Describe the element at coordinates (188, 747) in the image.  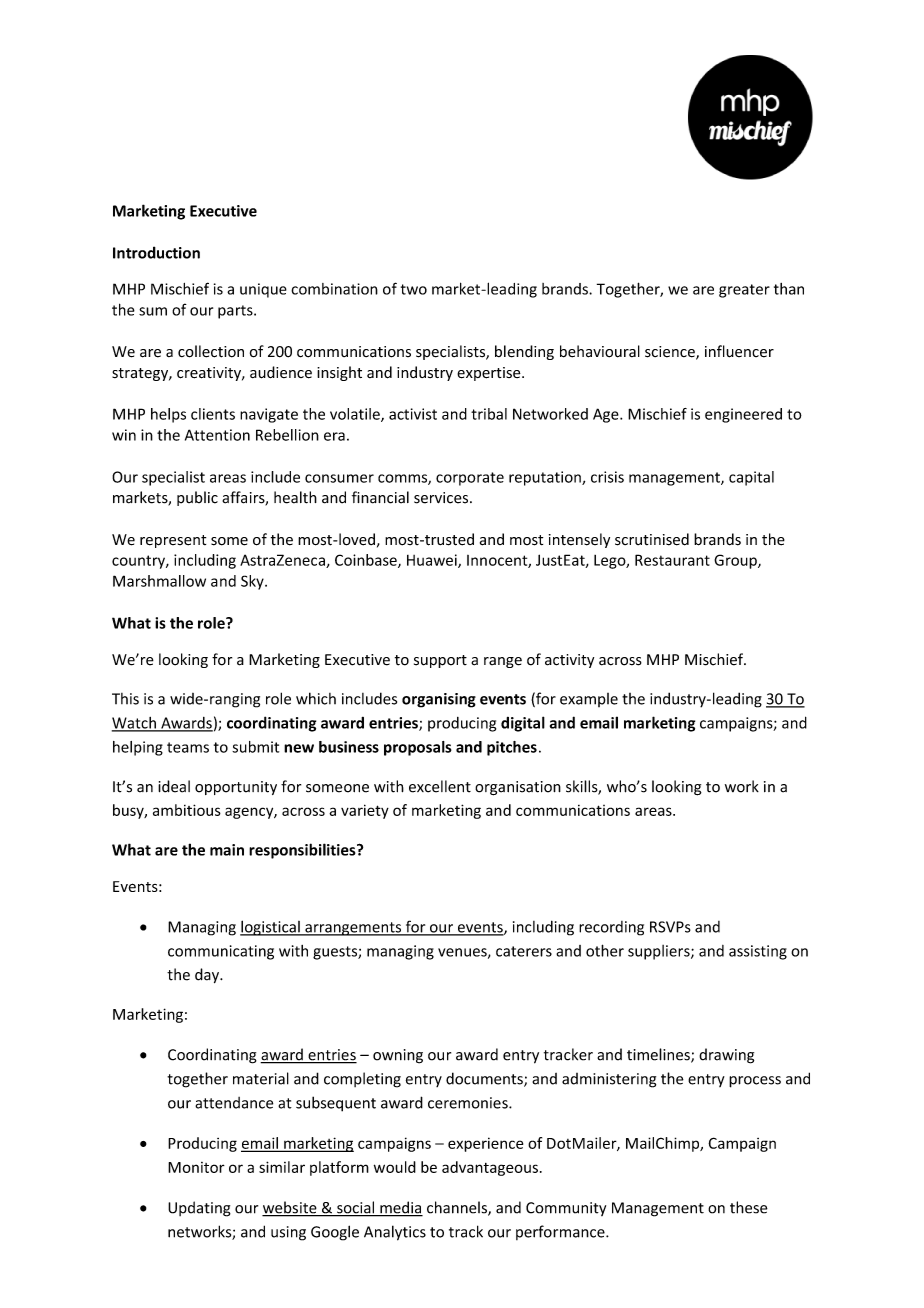
I see `teams` at that location.
